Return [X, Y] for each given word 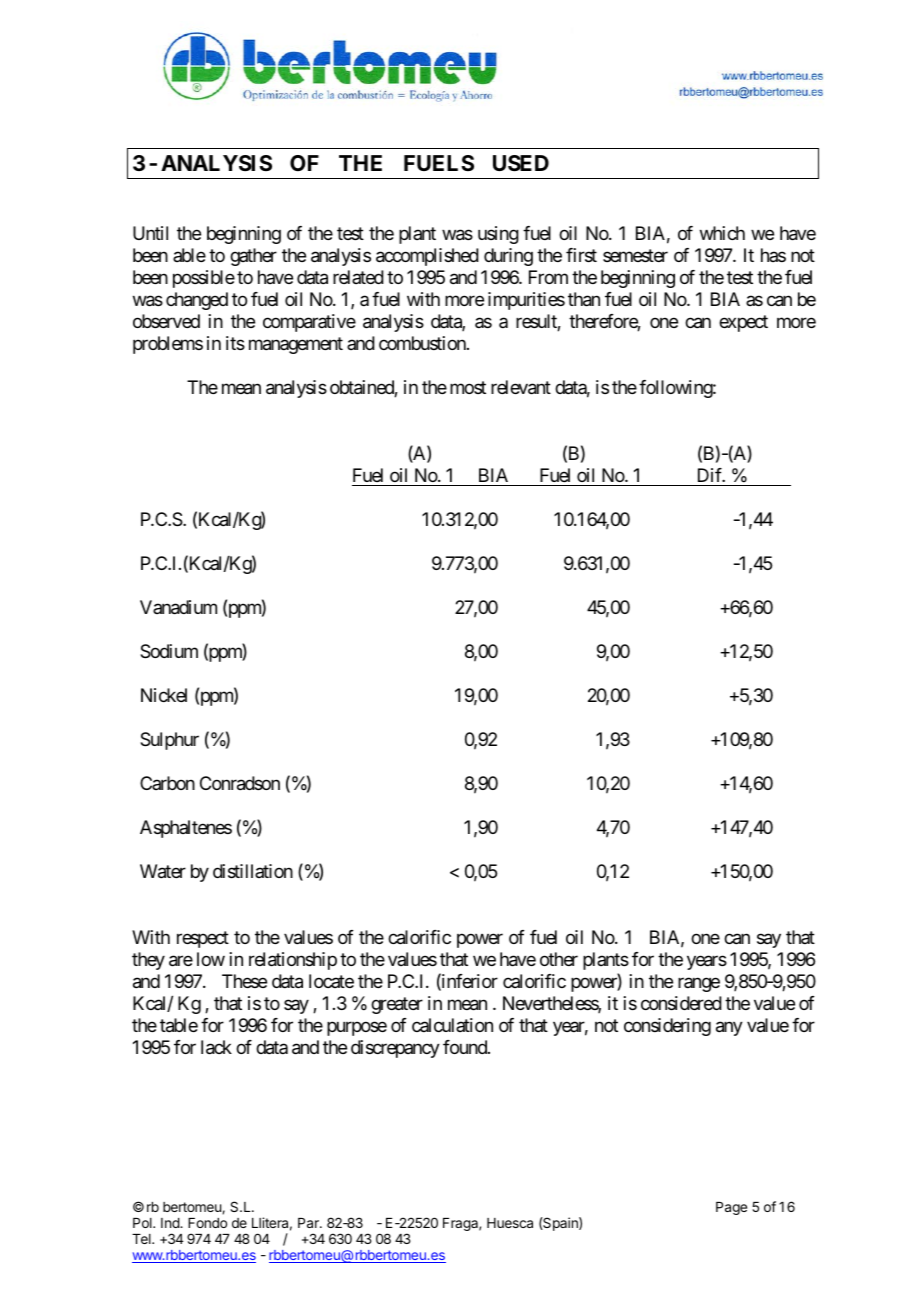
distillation [253, 871]
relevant [521, 387]
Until [150, 233]
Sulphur [169, 741]
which [722, 233]
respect [203, 939]
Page [731, 1208]
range [699, 984]
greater [397, 1005]
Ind [171, 1223]
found [466, 1047]
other [559, 959]
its [235, 343]
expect [743, 323]
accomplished [427, 257]
